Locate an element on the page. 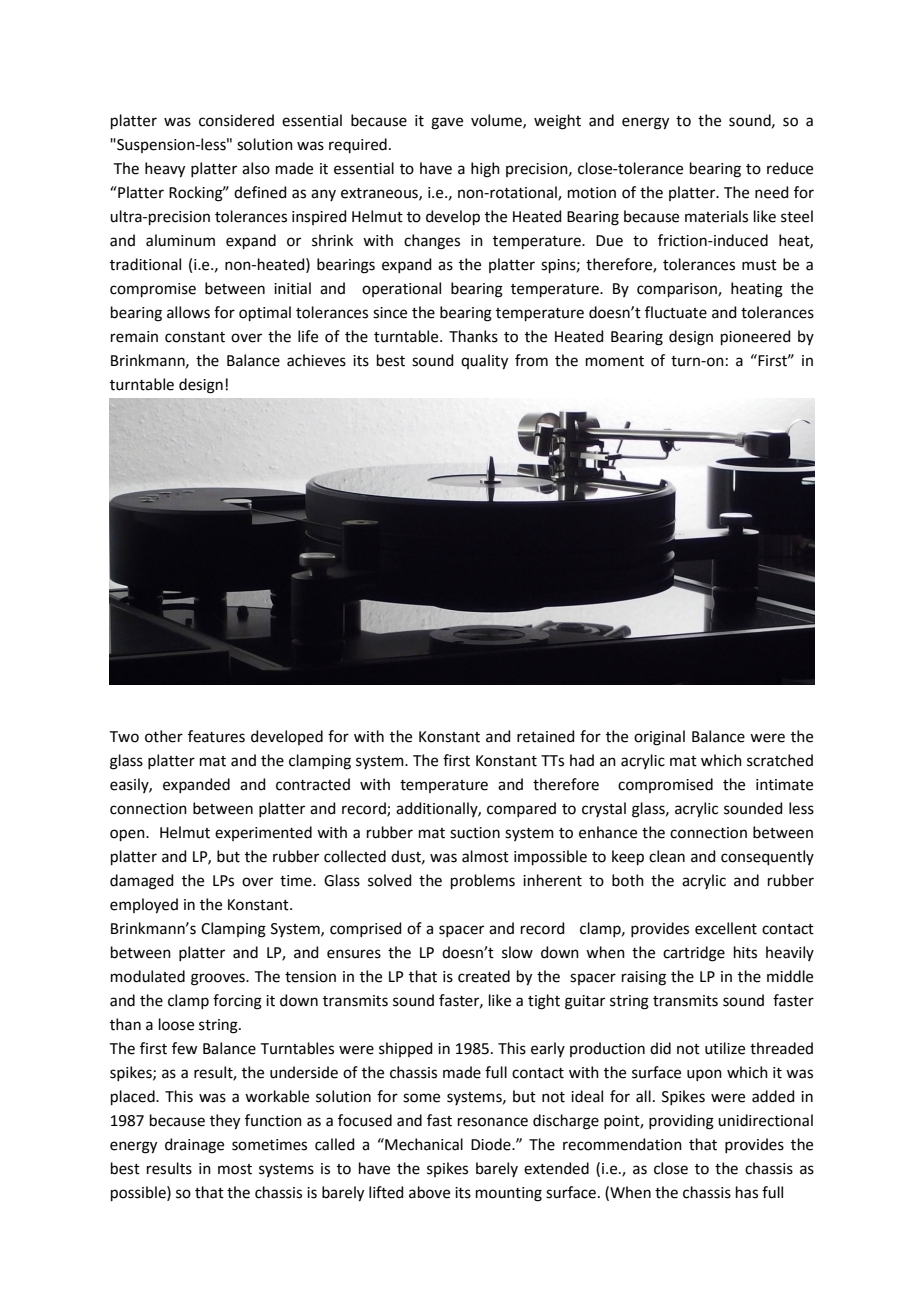  features is located at coordinates (216, 736).
